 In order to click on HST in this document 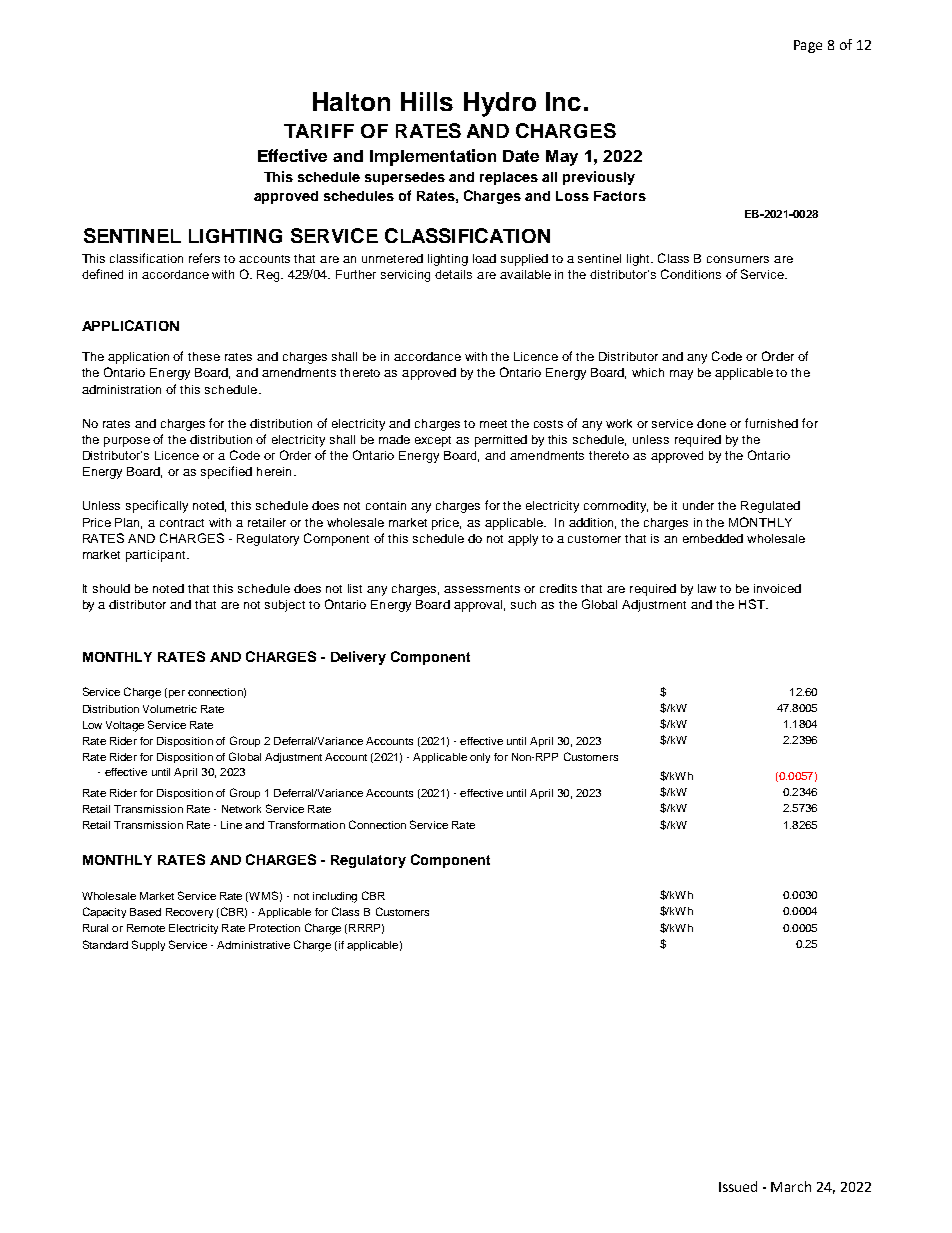, I will do `click(753, 604)`.
